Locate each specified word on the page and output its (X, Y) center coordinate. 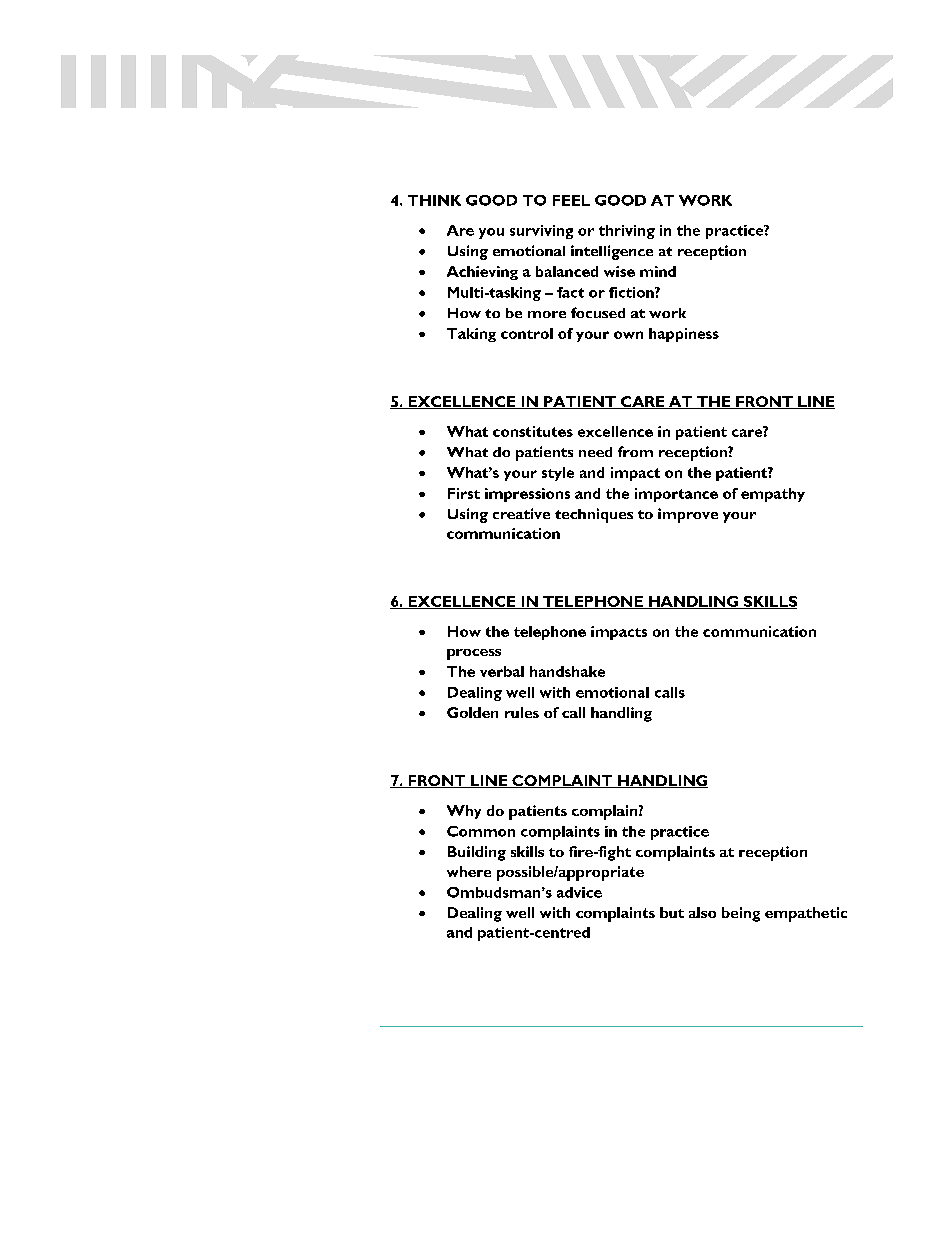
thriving (627, 232)
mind (658, 271)
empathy (773, 495)
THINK (434, 200)
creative (521, 513)
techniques (594, 515)
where (469, 871)
